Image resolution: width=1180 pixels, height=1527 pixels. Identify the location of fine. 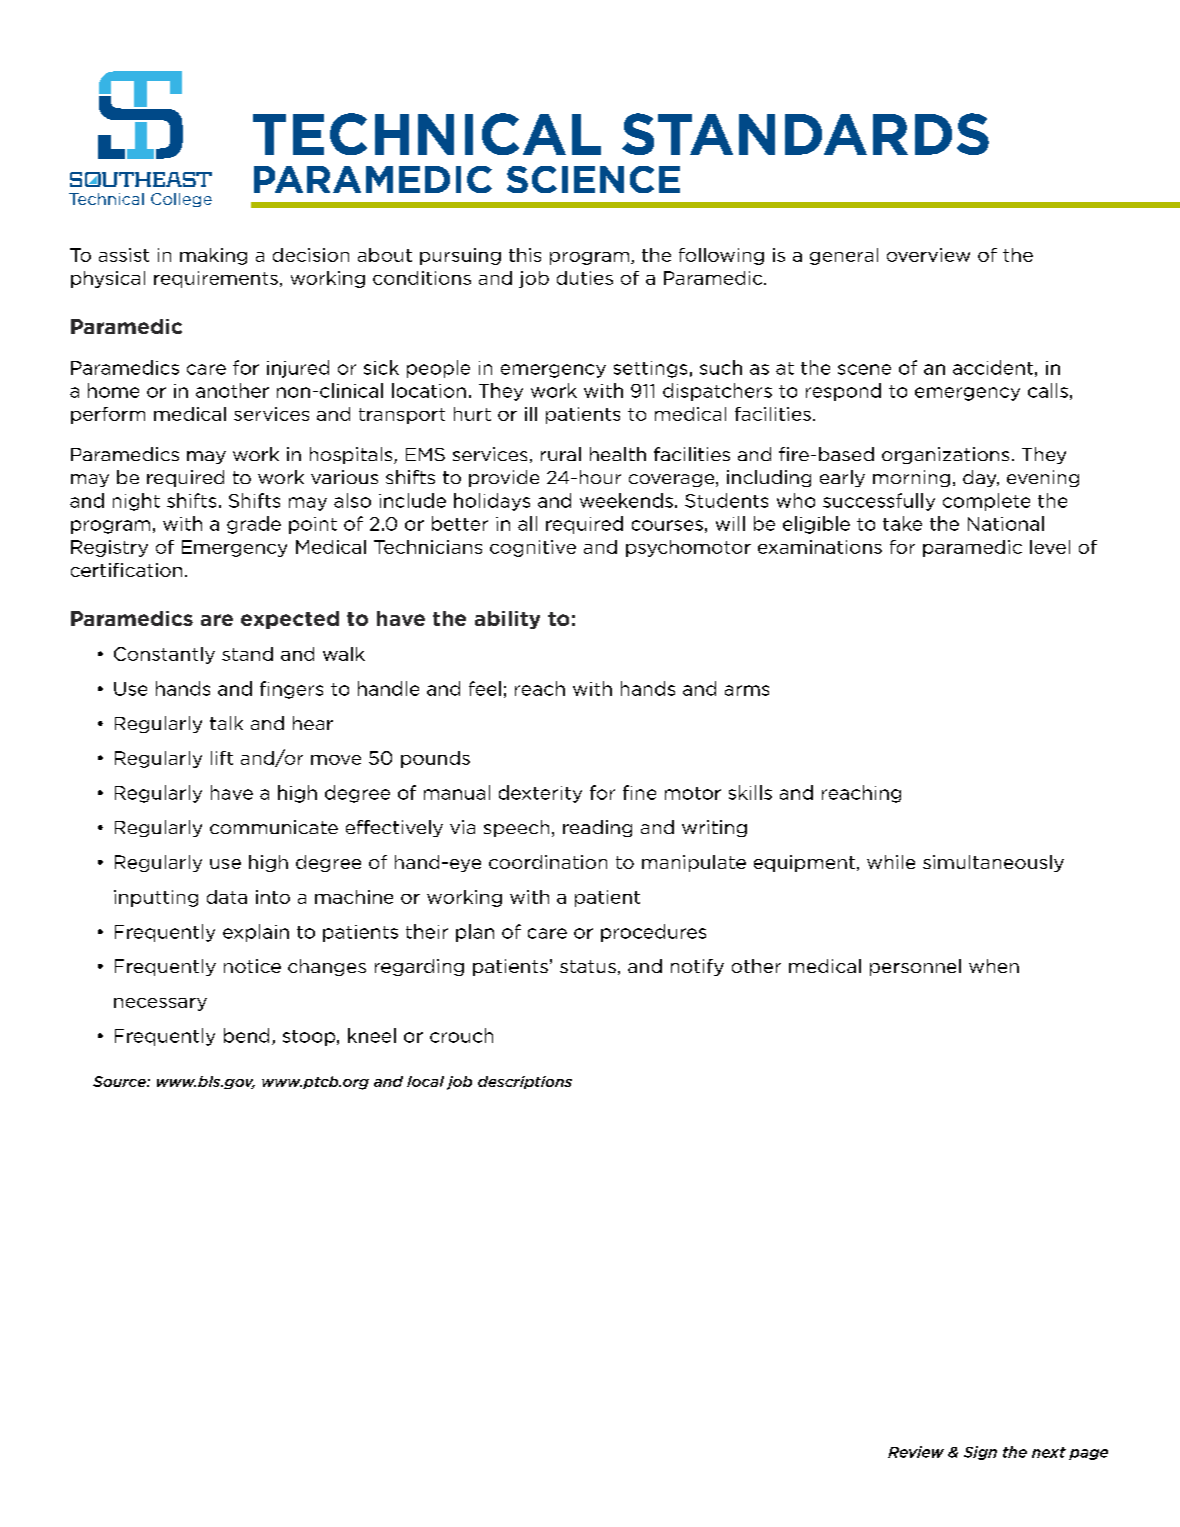
(639, 792).
